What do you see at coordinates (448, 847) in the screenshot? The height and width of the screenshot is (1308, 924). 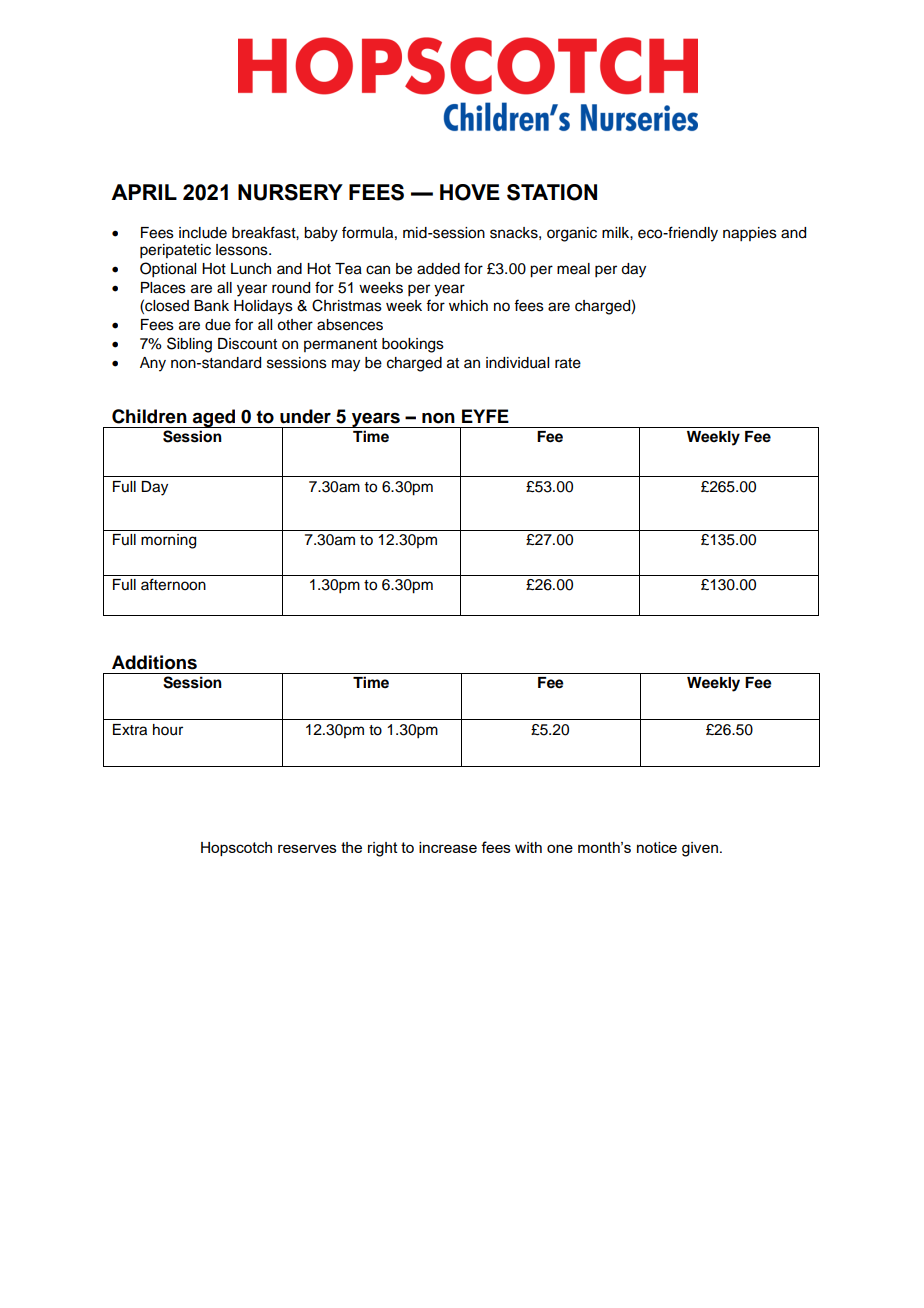 I see `increase` at bounding box center [448, 847].
